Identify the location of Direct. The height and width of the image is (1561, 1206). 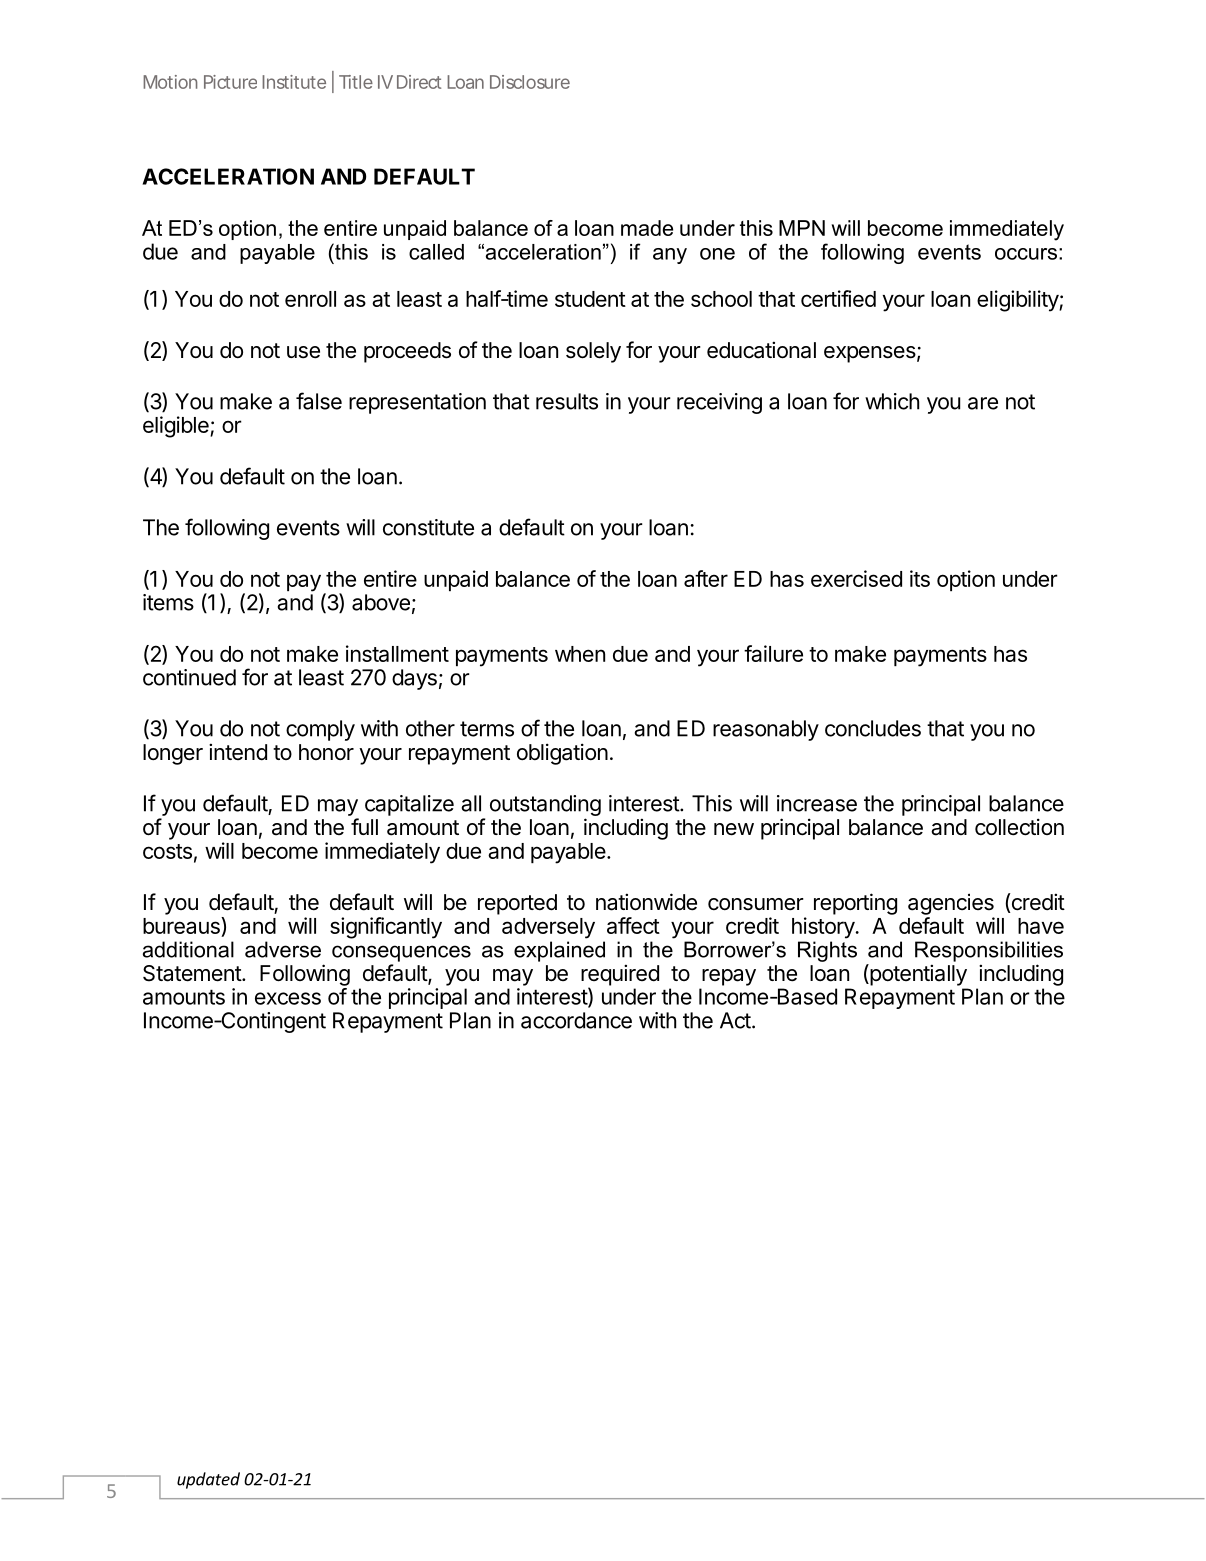
(419, 82).
